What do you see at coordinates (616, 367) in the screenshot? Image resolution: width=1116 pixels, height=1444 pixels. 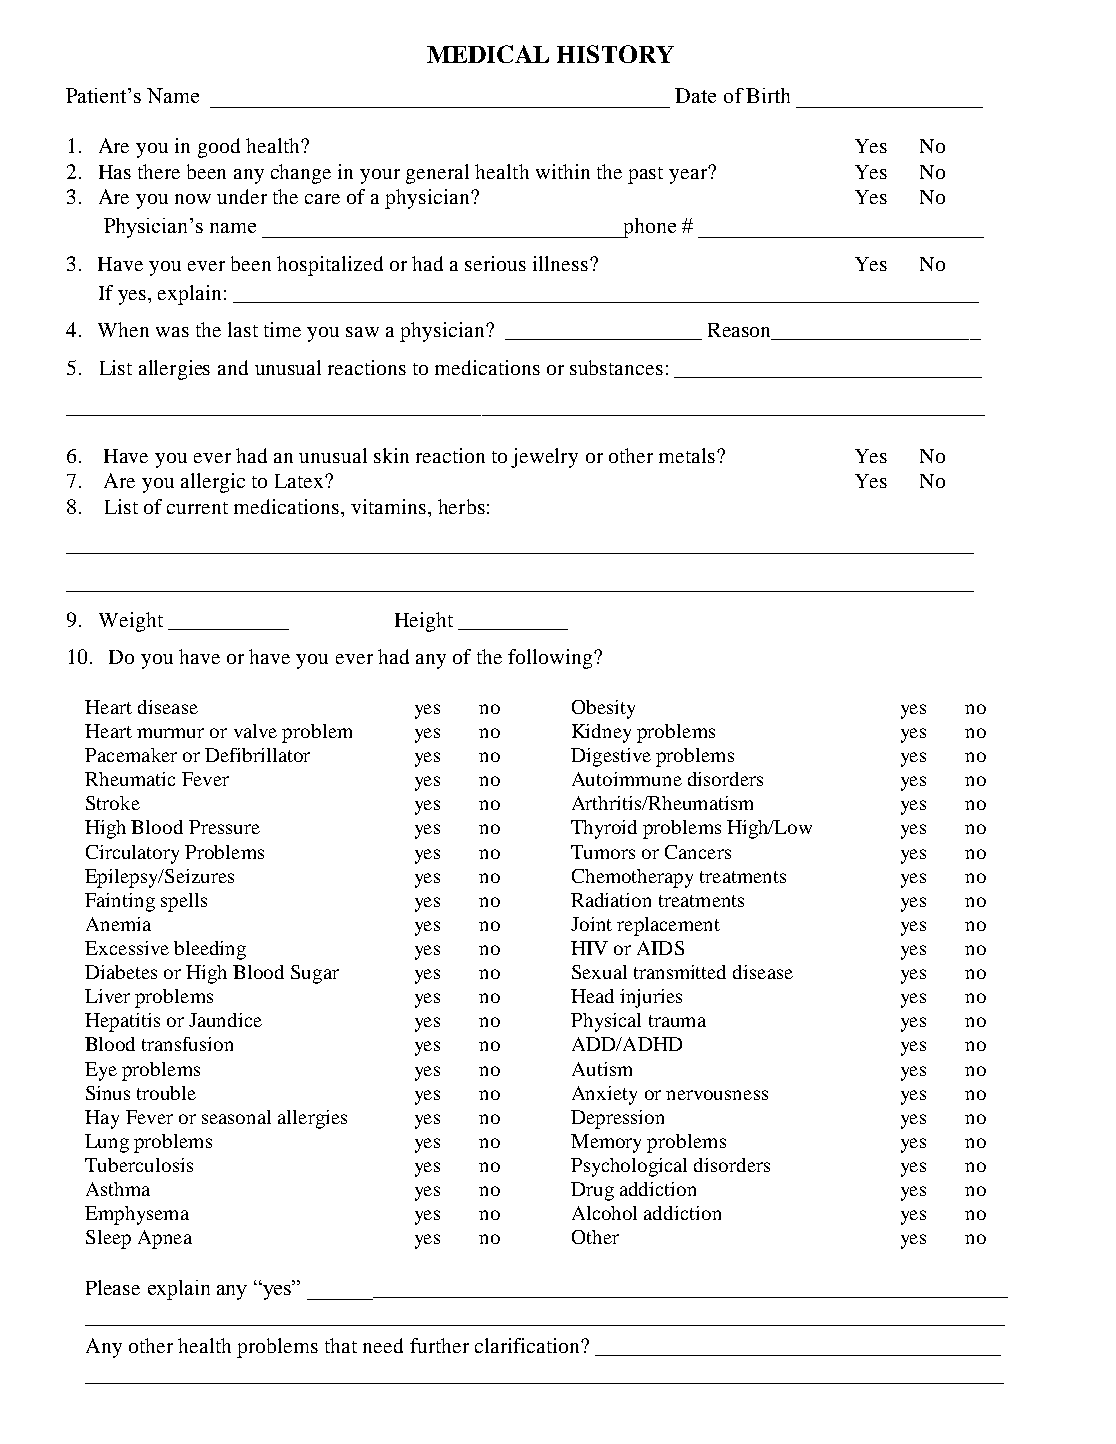 I see `substances` at bounding box center [616, 367].
